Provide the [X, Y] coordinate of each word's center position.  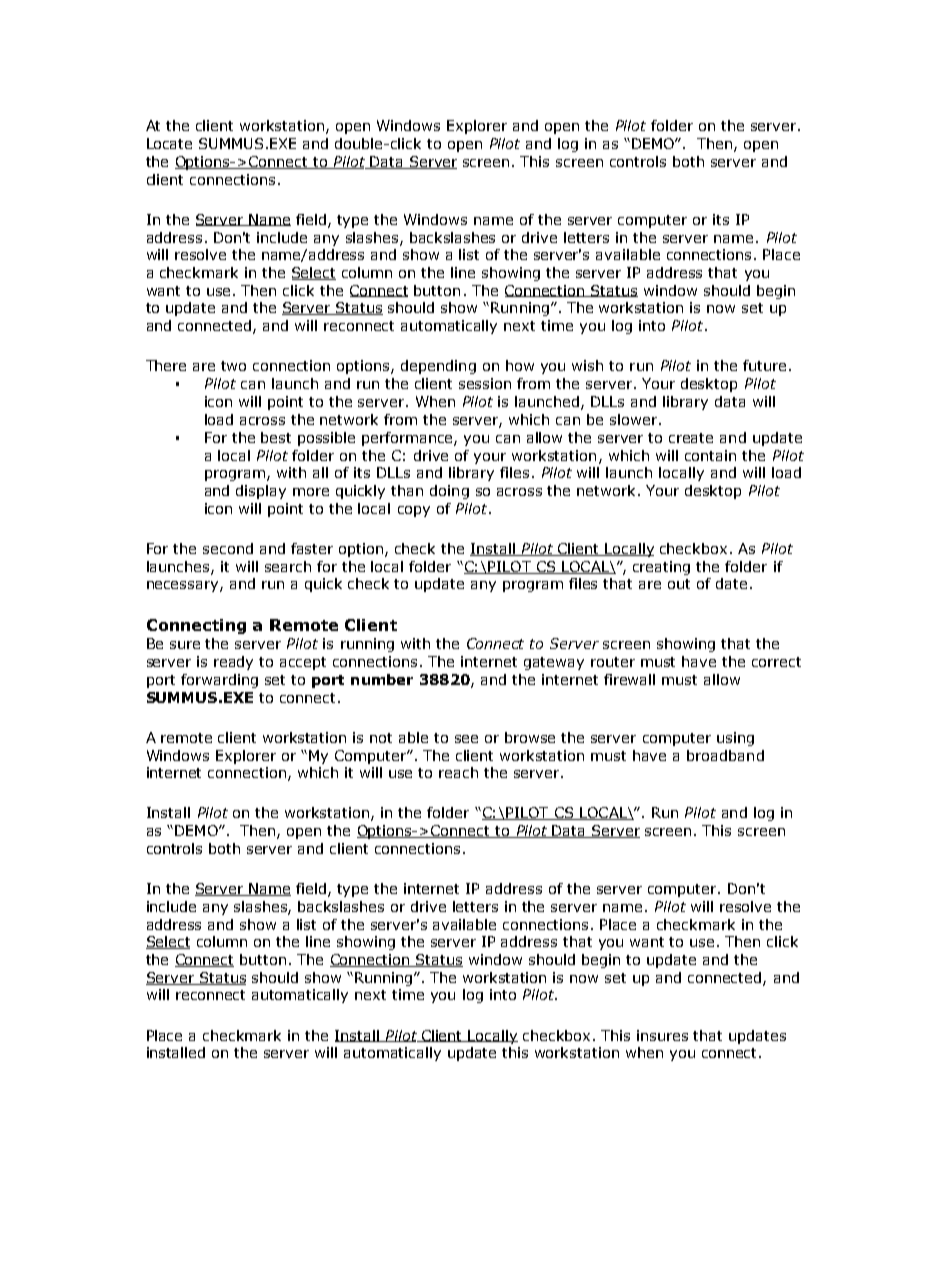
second [228, 548]
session [485, 383]
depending [438, 367]
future [764, 365]
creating [661, 568]
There [166, 365]
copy [414, 511]
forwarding [219, 681]
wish [587, 365]
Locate [169, 143]
